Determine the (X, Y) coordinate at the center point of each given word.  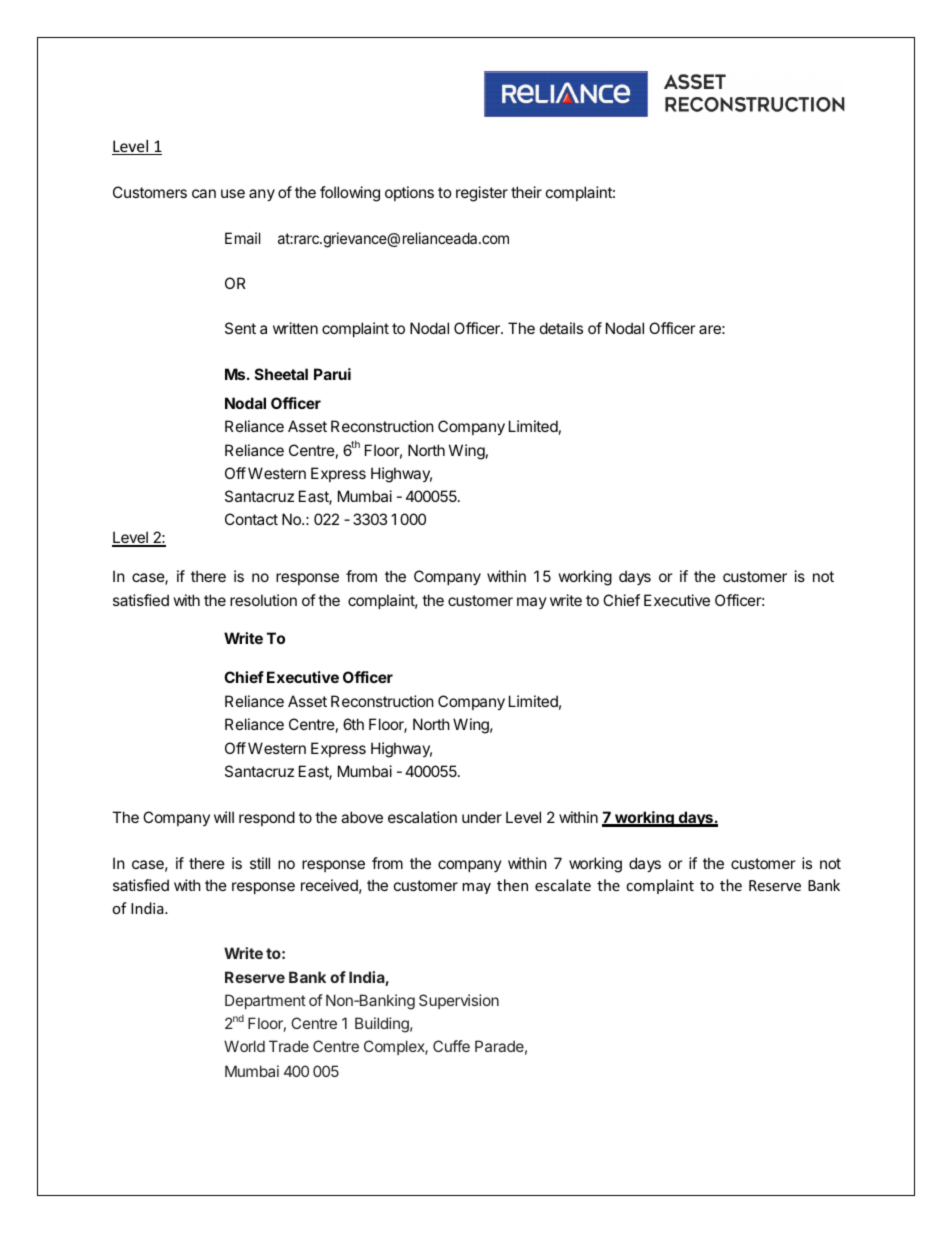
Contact (251, 519)
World (244, 1046)
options (409, 193)
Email (242, 238)
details (561, 328)
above (362, 817)
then (512, 885)
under (482, 817)
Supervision (459, 1001)
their (526, 192)
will (224, 817)
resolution (263, 600)
